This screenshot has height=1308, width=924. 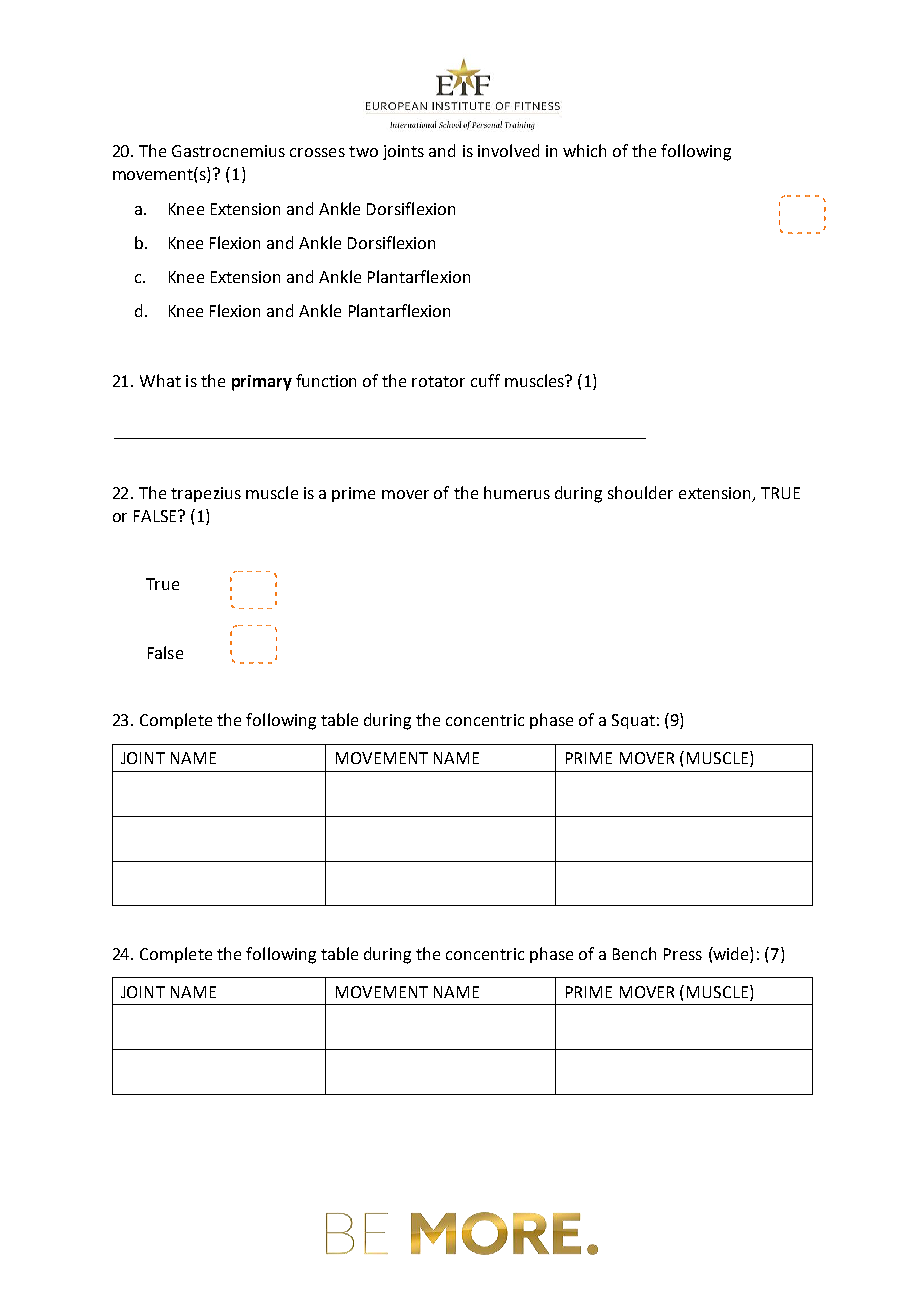 What do you see at coordinates (363, 151) in the screenshot?
I see `two` at bounding box center [363, 151].
